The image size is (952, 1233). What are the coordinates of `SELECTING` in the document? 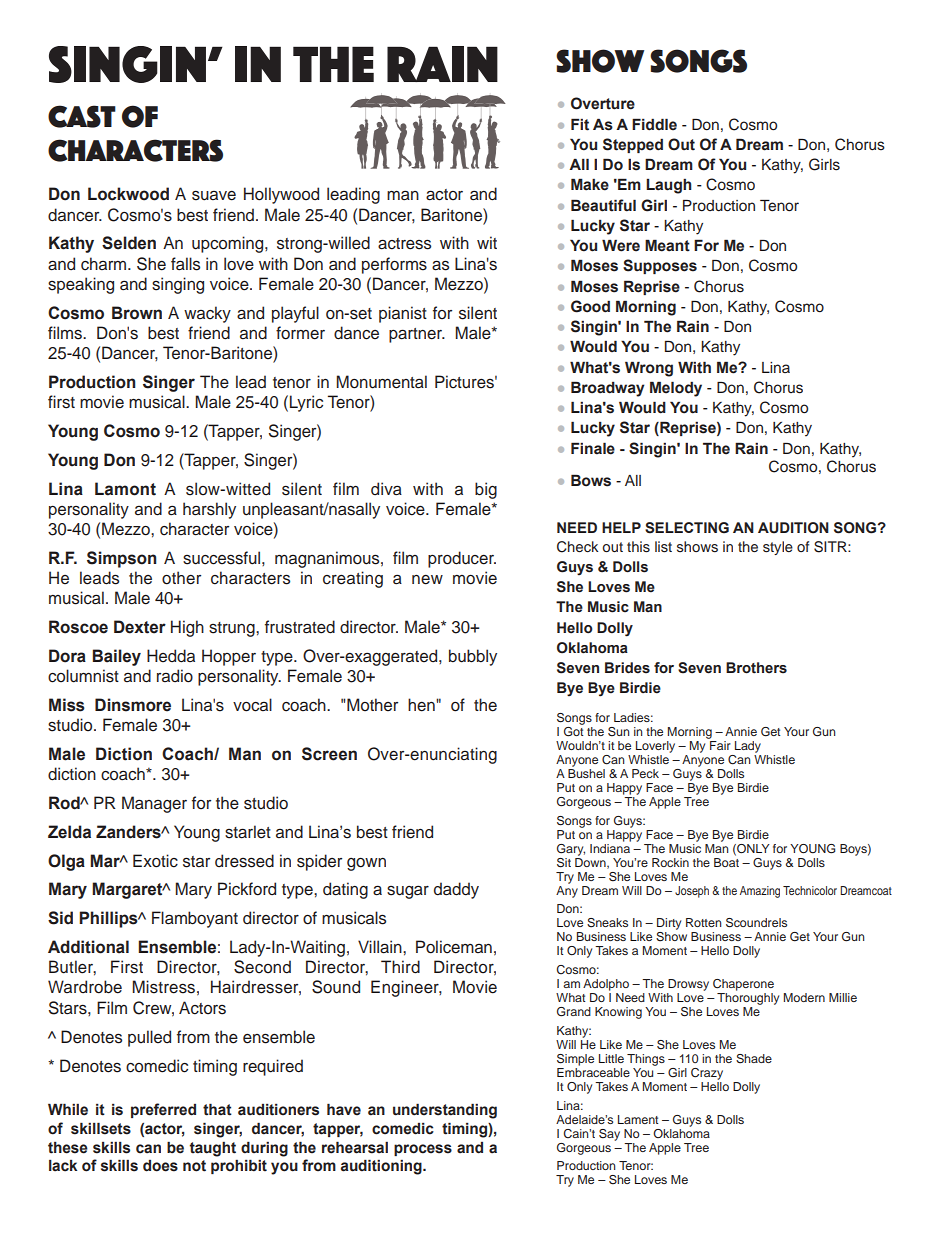 It's located at (687, 528).
